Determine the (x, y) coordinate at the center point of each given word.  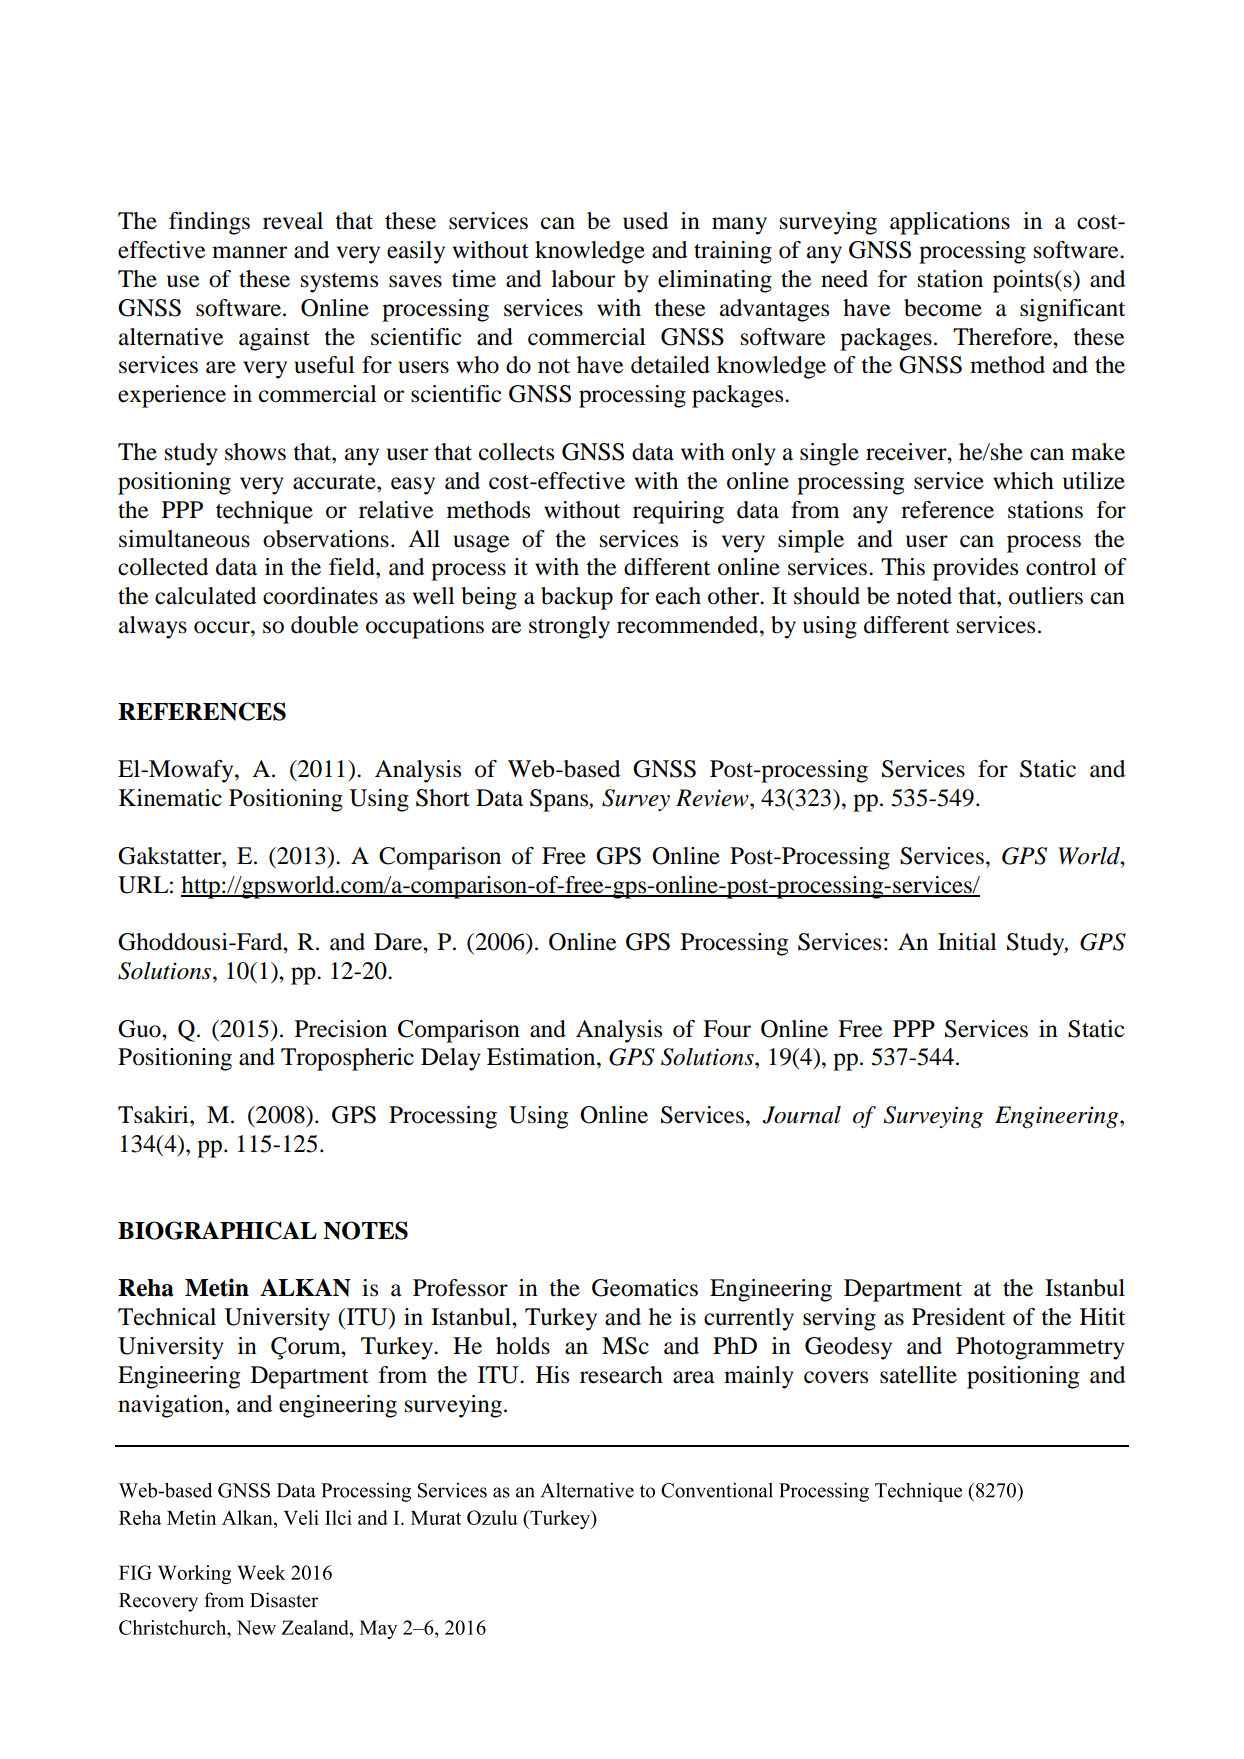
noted (924, 596)
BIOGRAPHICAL (217, 1230)
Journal (801, 1115)
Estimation (542, 1057)
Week (261, 1572)
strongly (569, 627)
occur (223, 627)
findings (209, 223)
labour (583, 279)
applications (950, 223)
